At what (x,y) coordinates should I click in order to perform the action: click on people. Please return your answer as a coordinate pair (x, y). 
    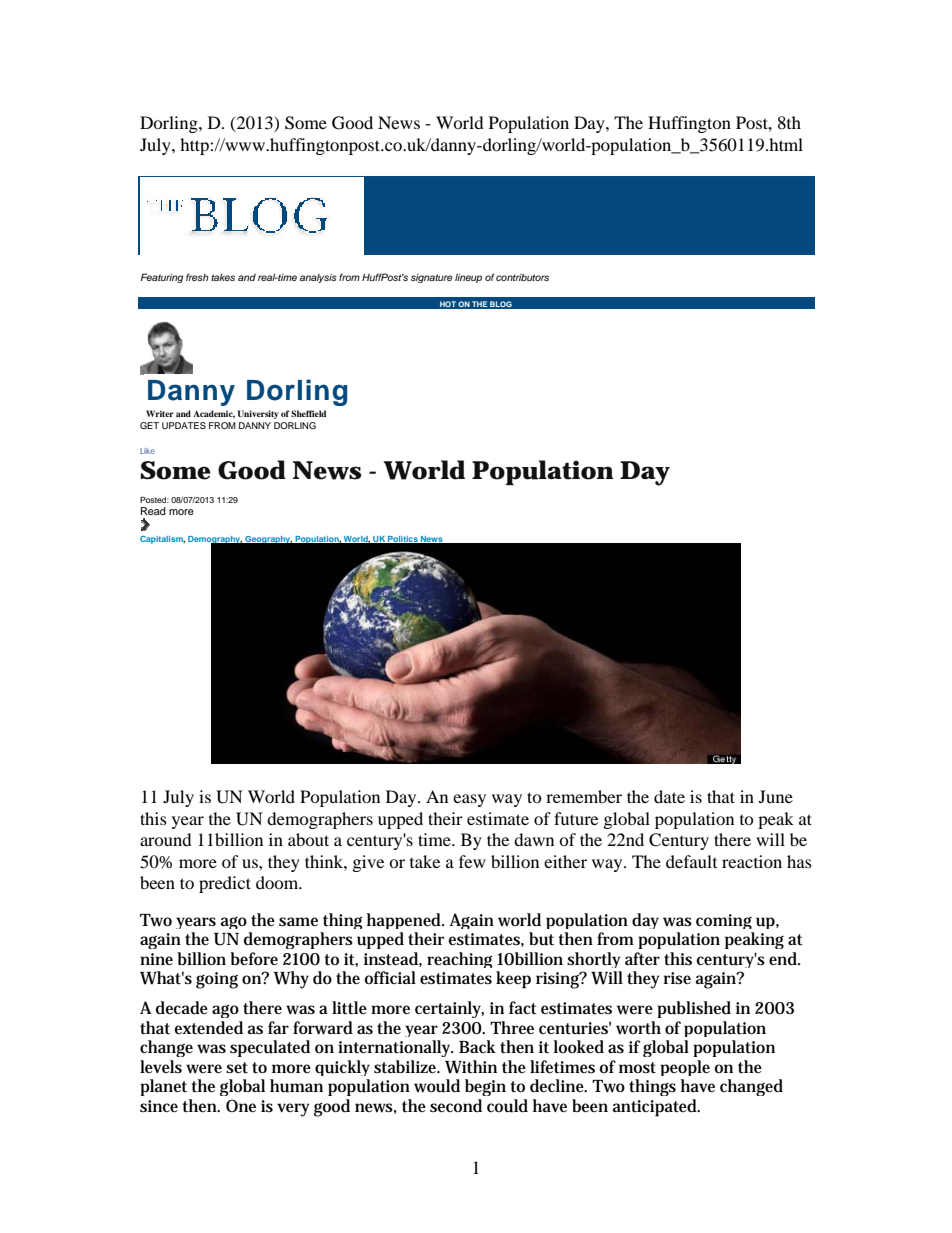
    Looking at the image, I should click on (685, 1068).
